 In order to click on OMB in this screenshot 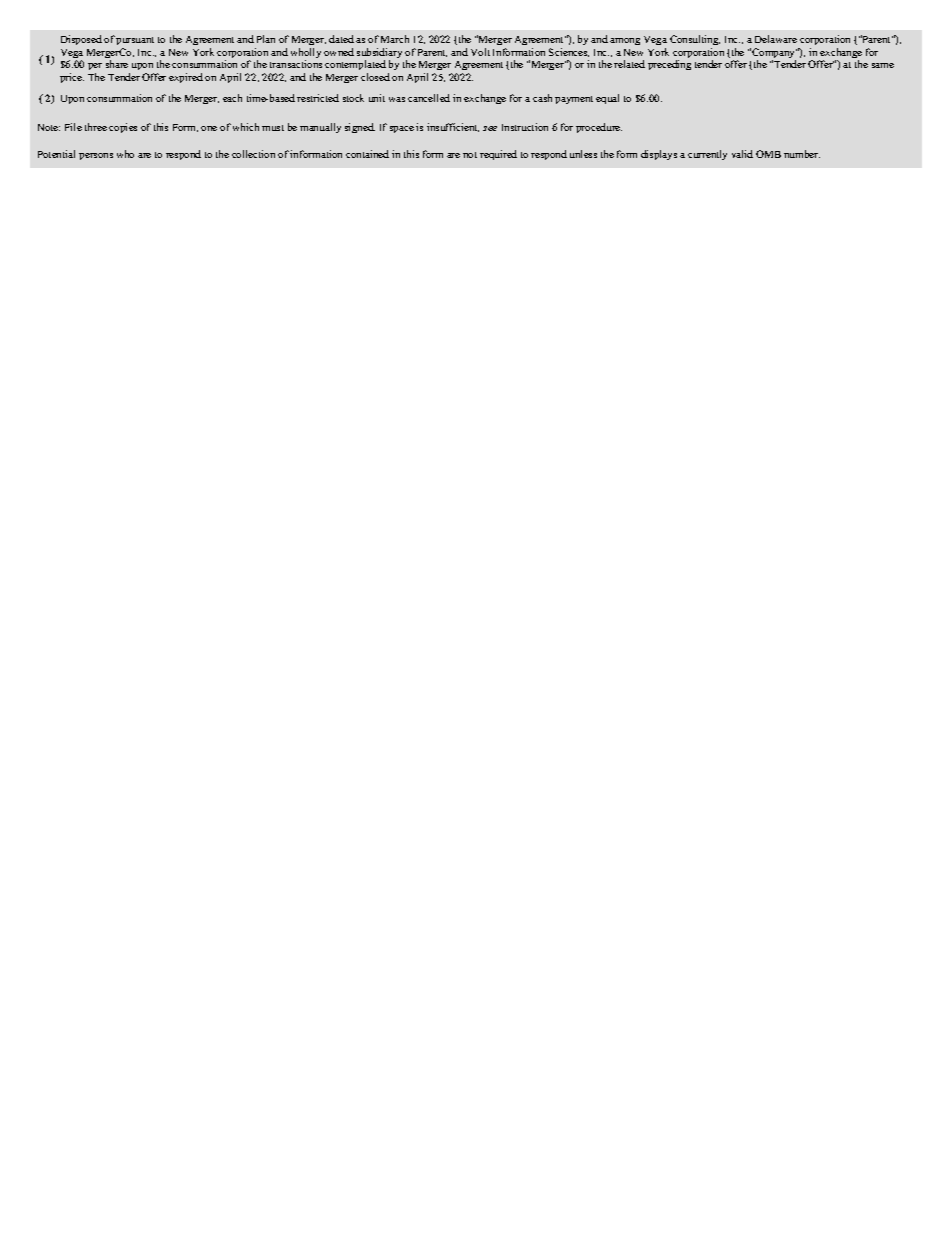, I will do `click(768, 154)`.
